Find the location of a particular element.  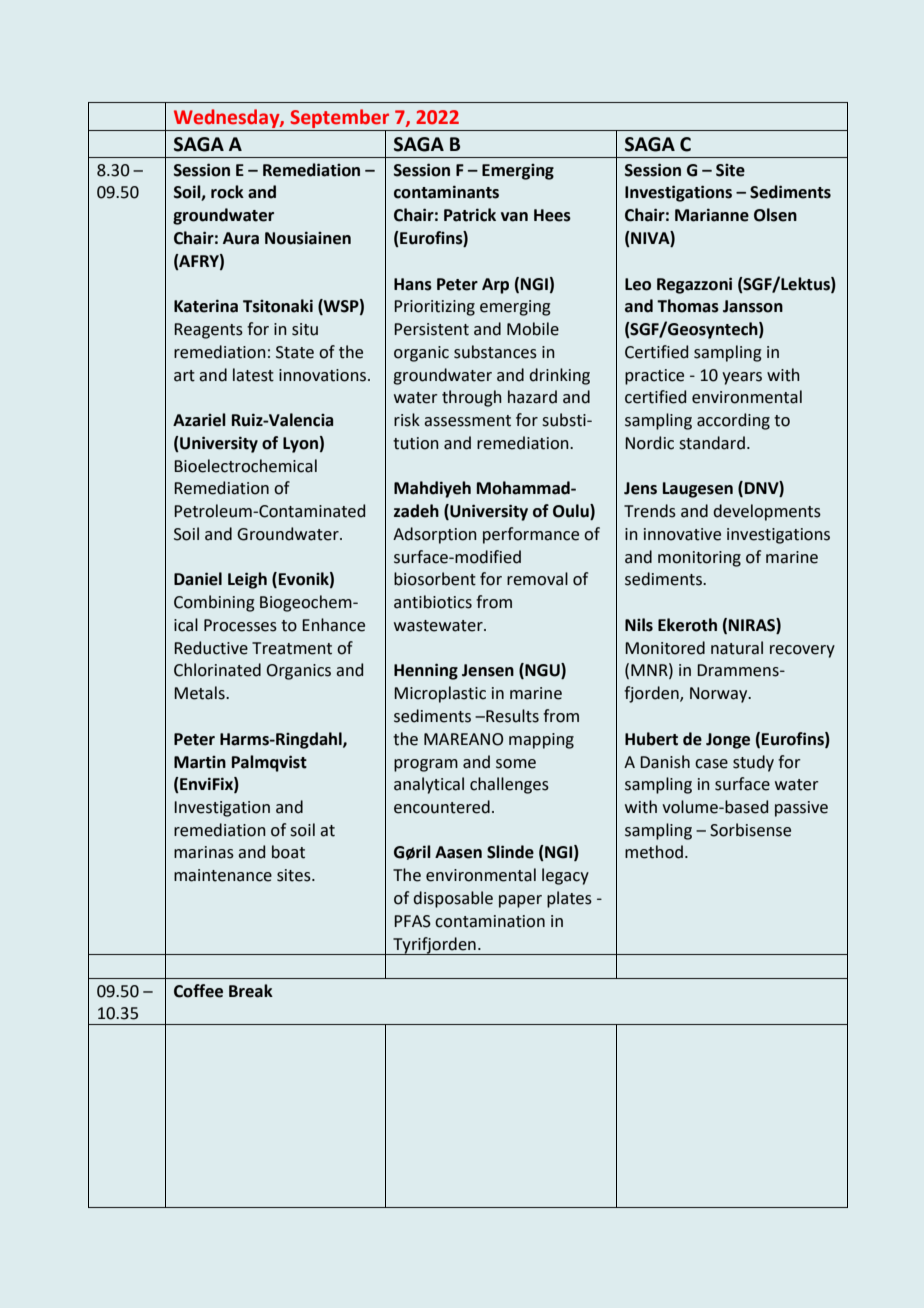

Break is located at coordinates (251, 991).
